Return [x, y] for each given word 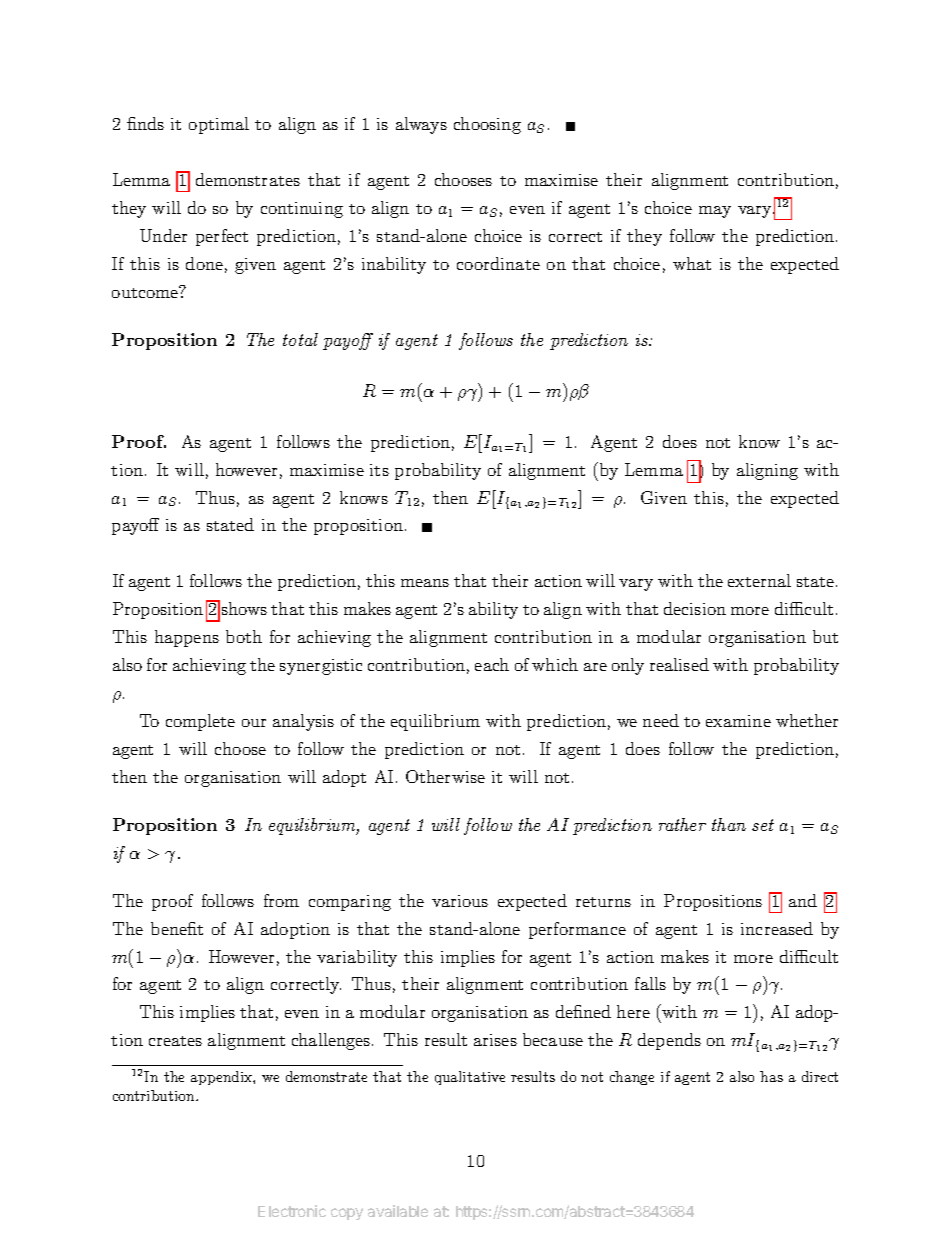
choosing [487, 125]
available [398, 1211]
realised [679, 664]
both [244, 636]
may [715, 212]
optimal [219, 125]
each [492, 664]
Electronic [292, 1211]
